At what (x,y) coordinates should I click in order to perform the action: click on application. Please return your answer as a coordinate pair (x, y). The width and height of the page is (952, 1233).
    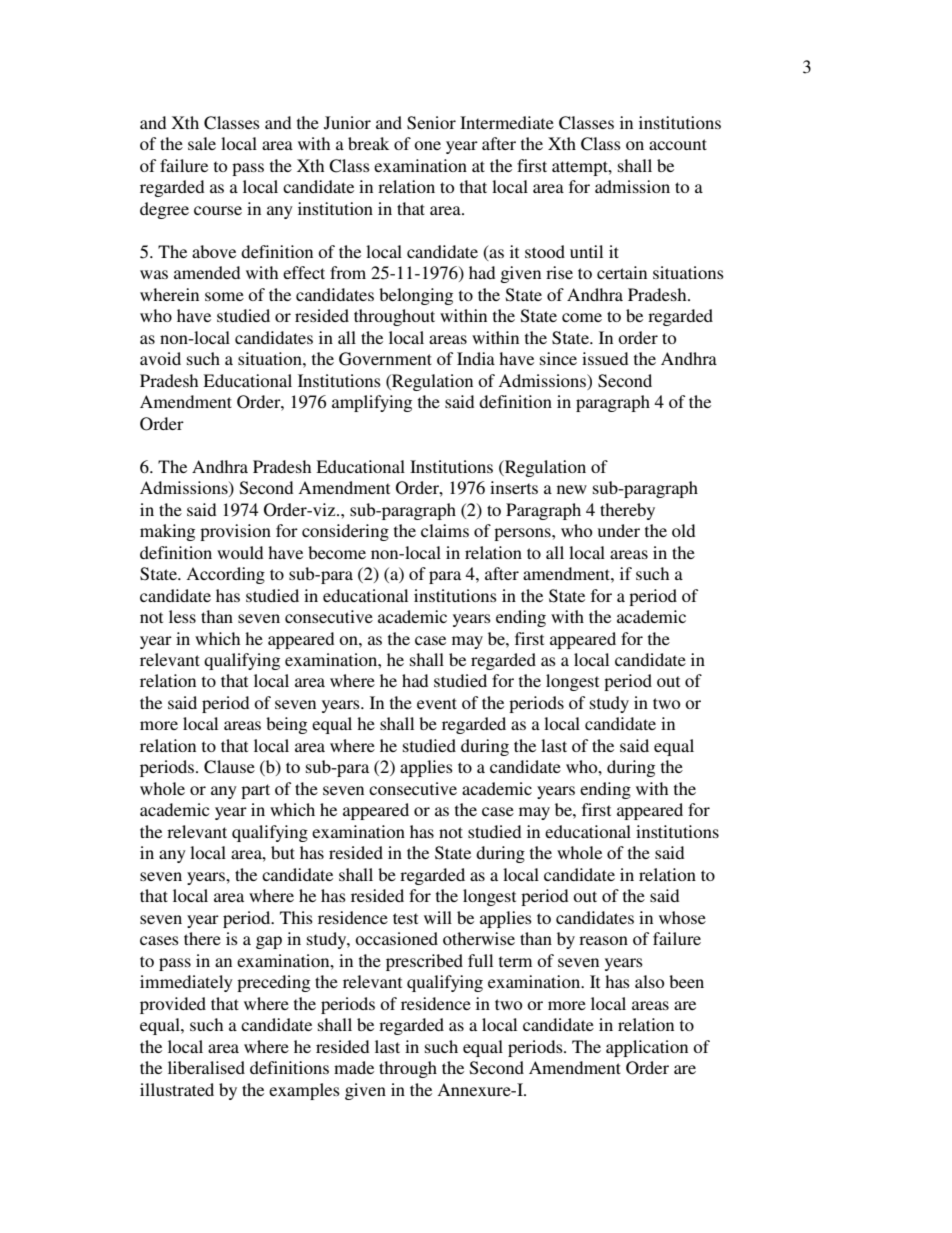
    Looking at the image, I should click on (647, 1048).
